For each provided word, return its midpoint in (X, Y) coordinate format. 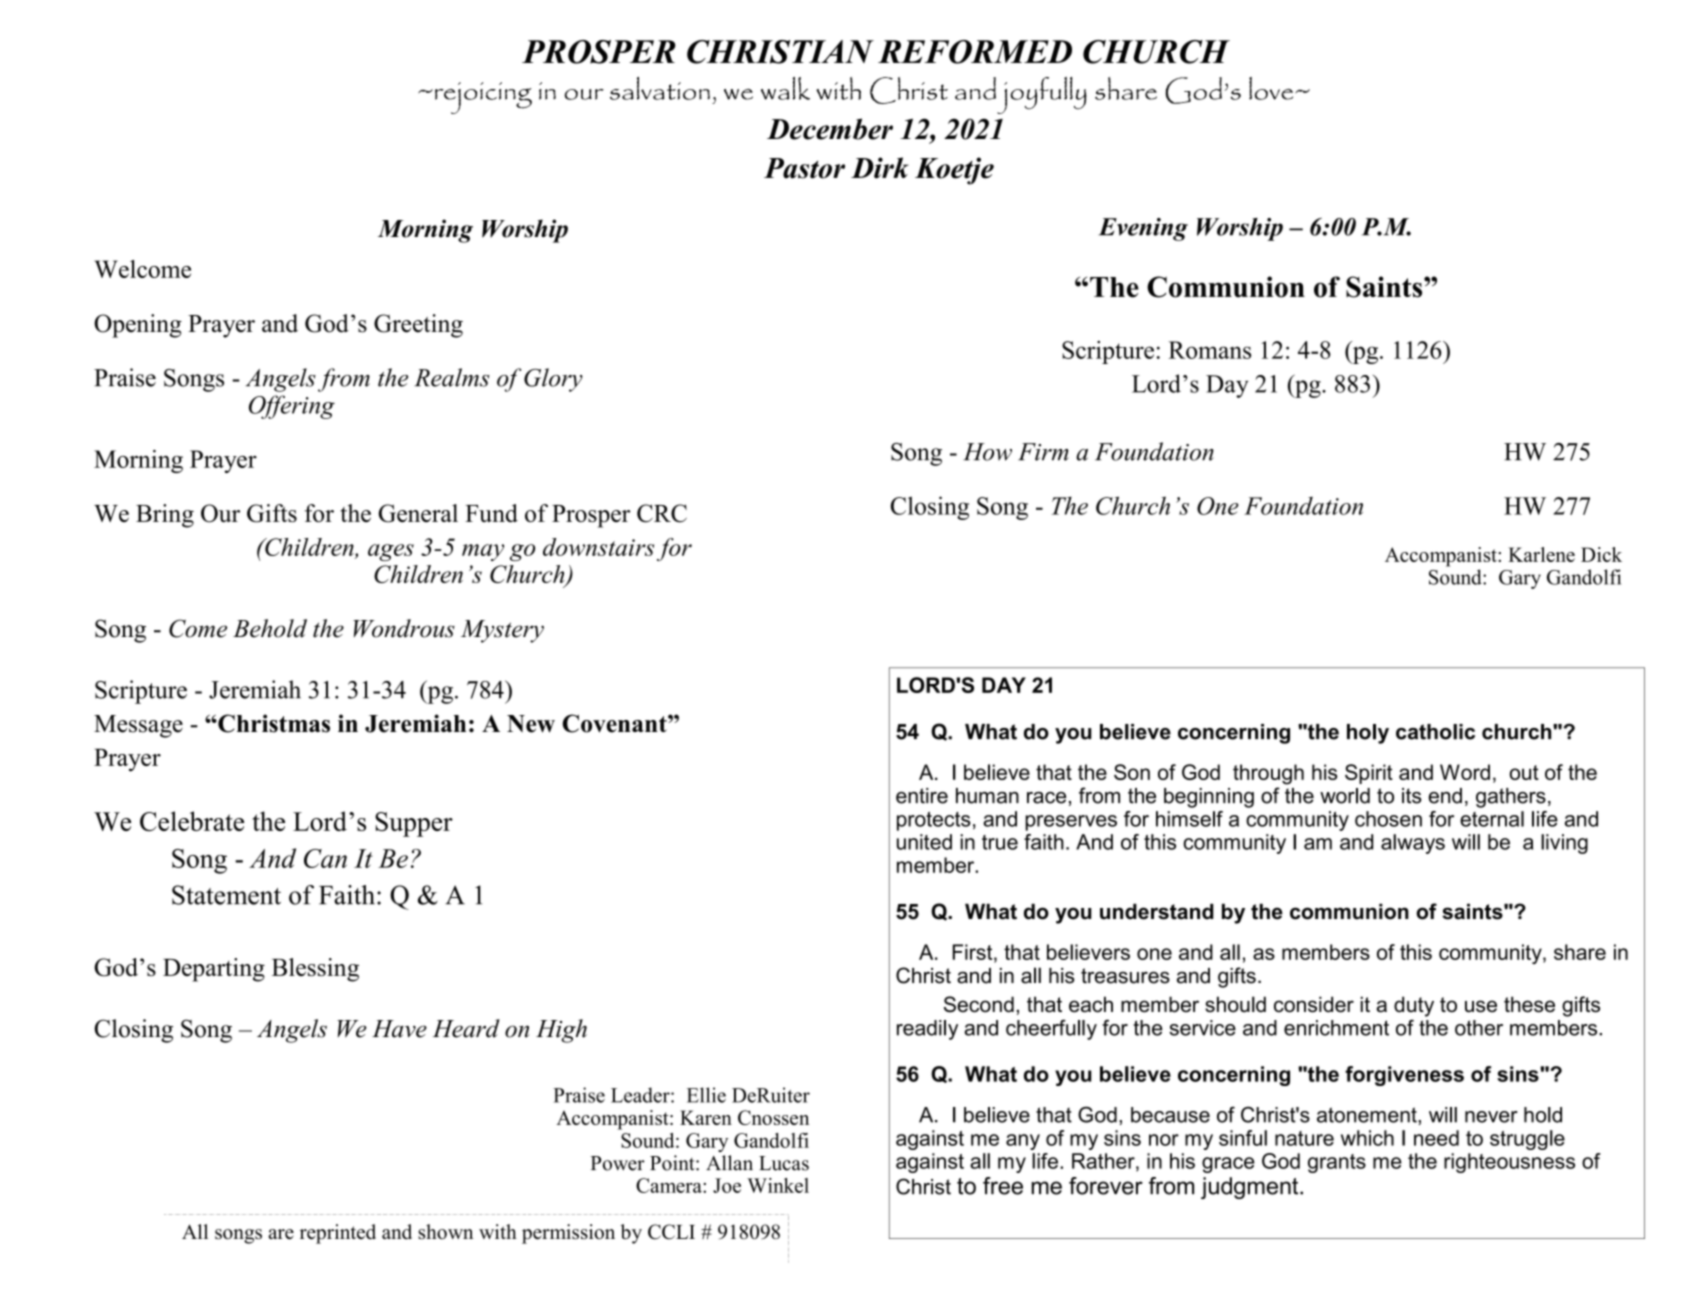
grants (1337, 1163)
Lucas (784, 1163)
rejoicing (483, 98)
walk (785, 88)
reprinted (338, 1234)
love (1272, 88)
